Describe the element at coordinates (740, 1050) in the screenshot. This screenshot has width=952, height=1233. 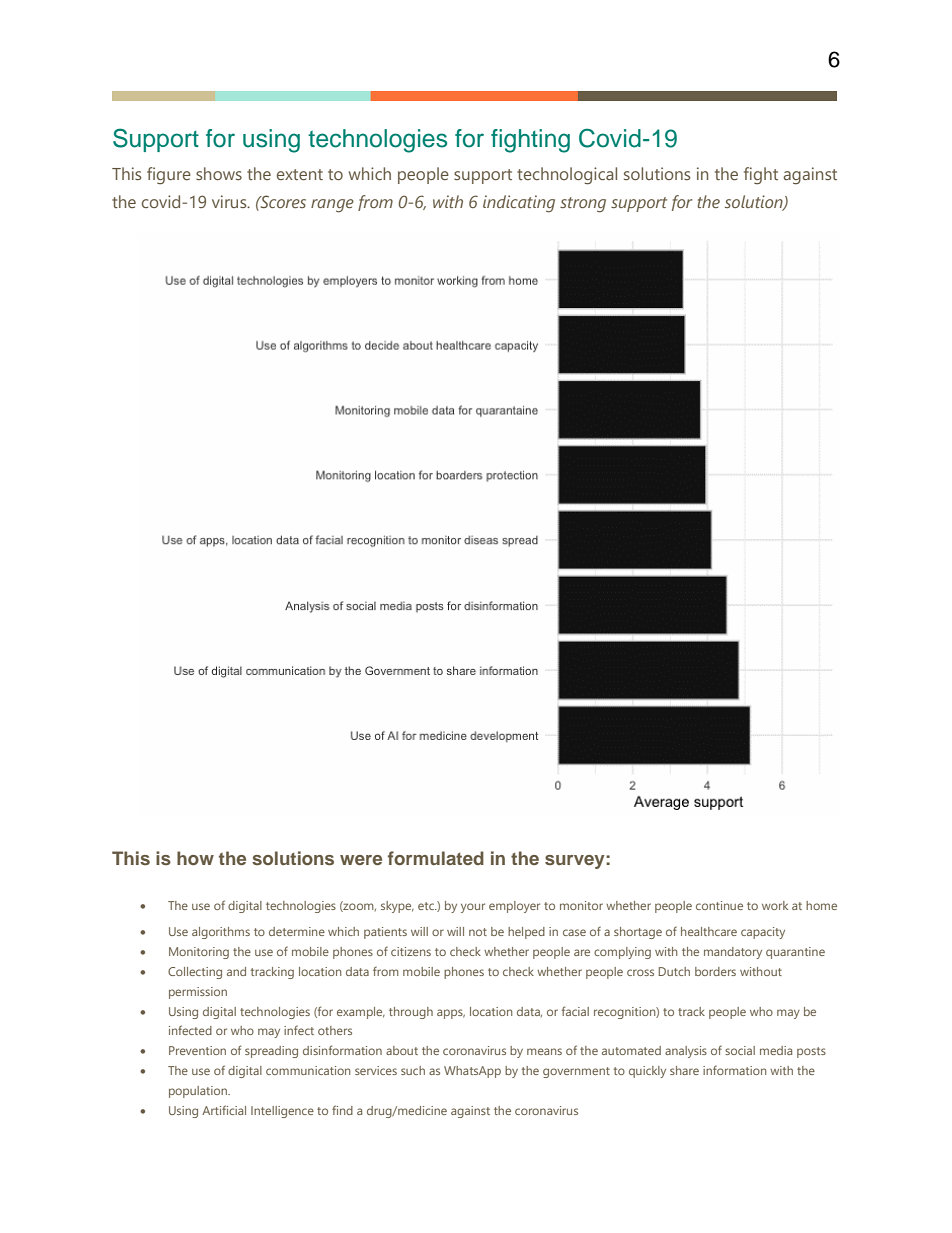
I see `social` at that location.
